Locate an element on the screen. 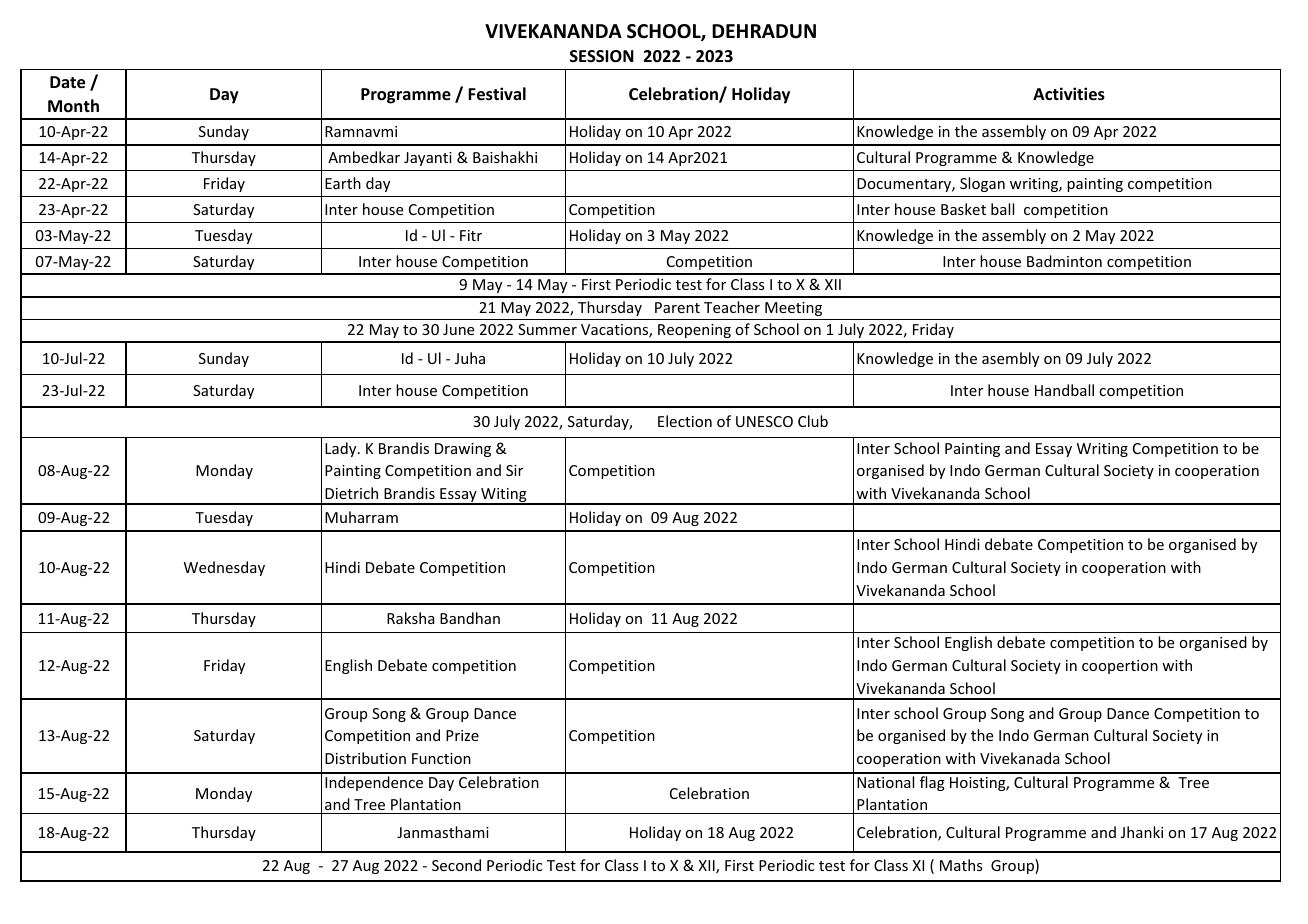 This screenshot has width=1308, height=924. Bandhan is located at coordinates (470, 618).
